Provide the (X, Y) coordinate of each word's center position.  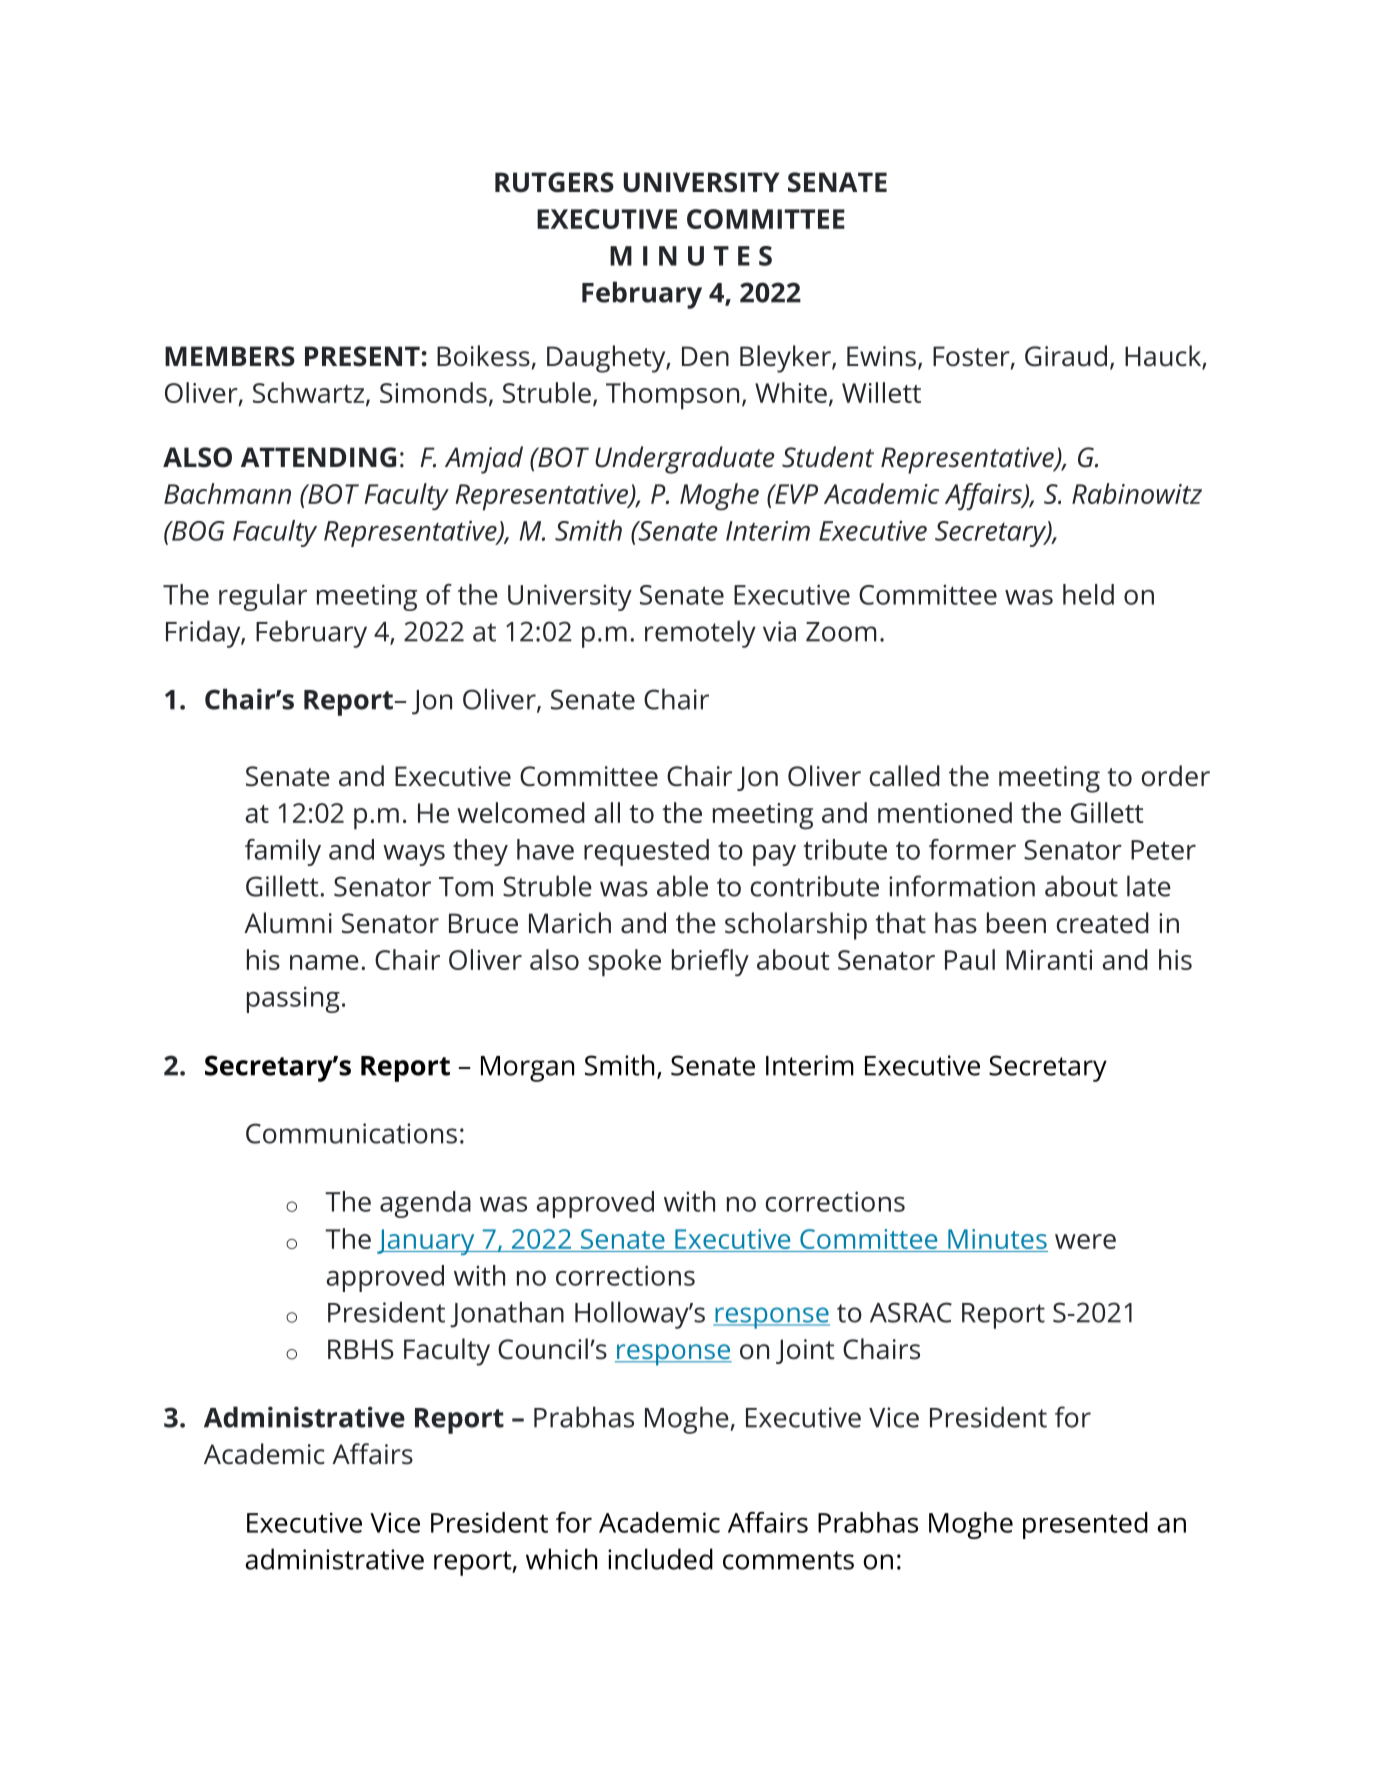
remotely (700, 634)
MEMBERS (230, 356)
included (660, 1559)
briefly (710, 963)
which (561, 1559)
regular (263, 597)
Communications (351, 1133)
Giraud (1066, 356)
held (1088, 594)
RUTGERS (554, 182)
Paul (970, 959)
